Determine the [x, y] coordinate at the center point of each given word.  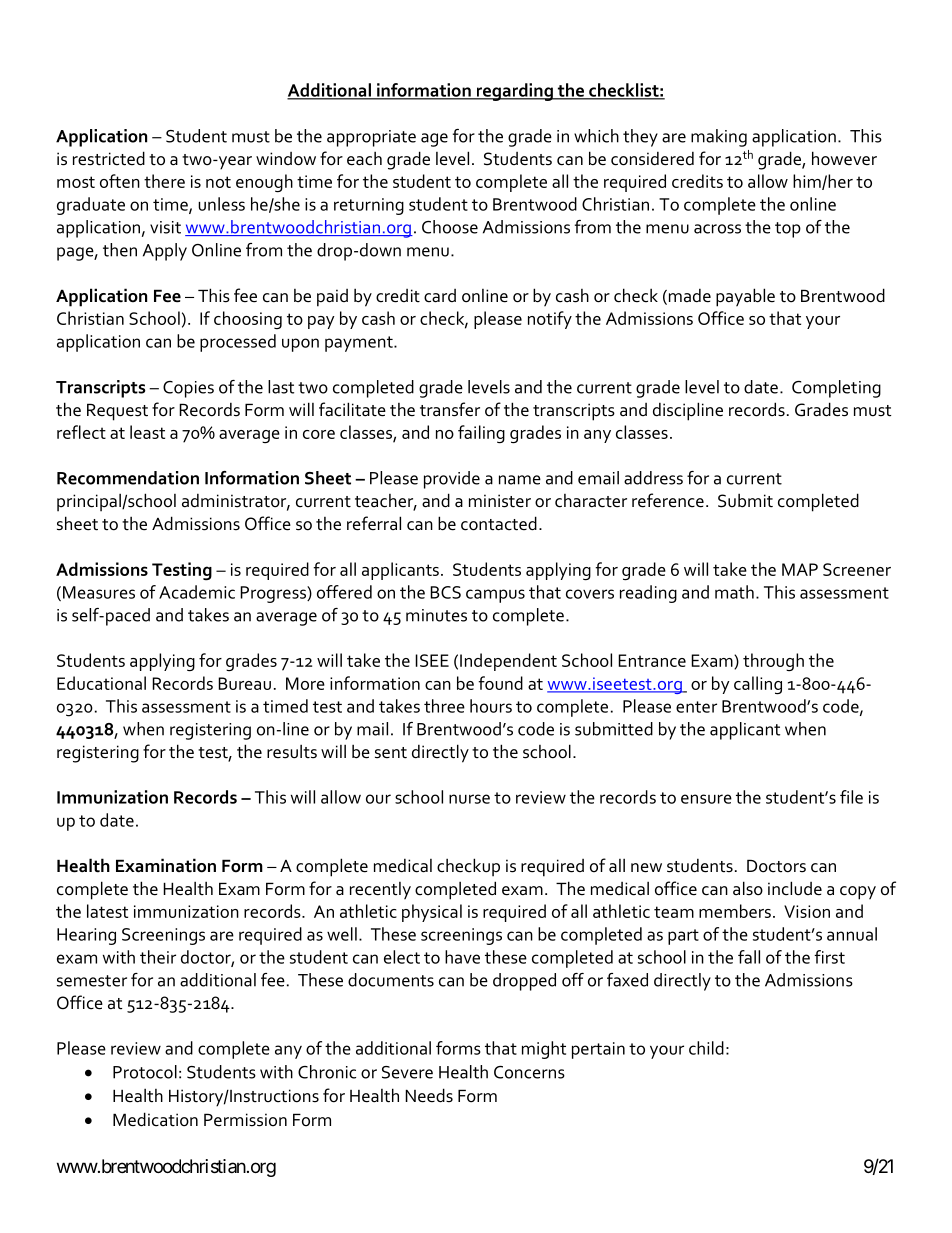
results [292, 751]
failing [481, 434]
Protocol [145, 1072]
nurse [469, 799]
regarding [514, 92]
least [147, 432]
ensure [706, 799]
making [719, 138]
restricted [109, 158]
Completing [836, 389]
